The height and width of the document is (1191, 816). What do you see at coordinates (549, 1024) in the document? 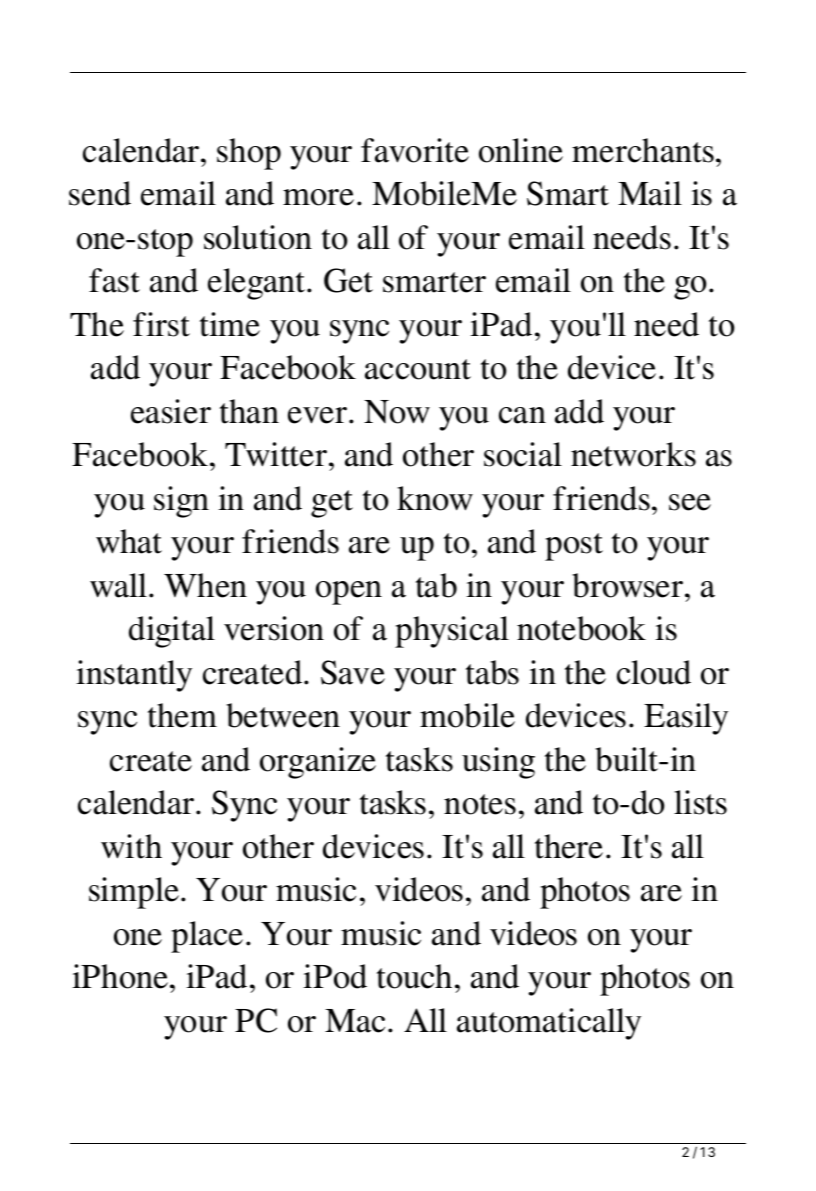
I see `automatically` at bounding box center [549, 1024].
